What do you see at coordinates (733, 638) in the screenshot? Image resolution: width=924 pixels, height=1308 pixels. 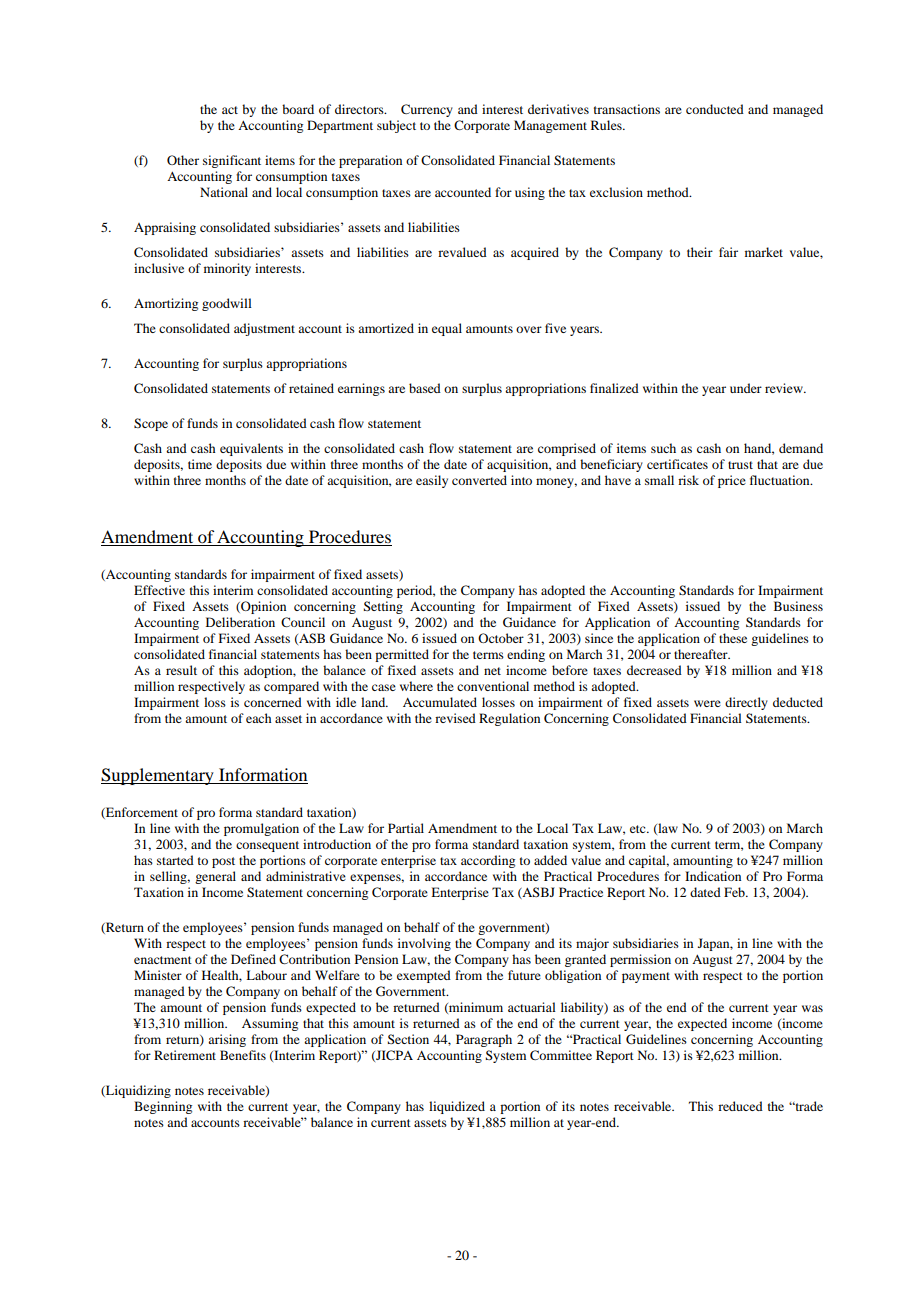 I see `these` at bounding box center [733, 638].
